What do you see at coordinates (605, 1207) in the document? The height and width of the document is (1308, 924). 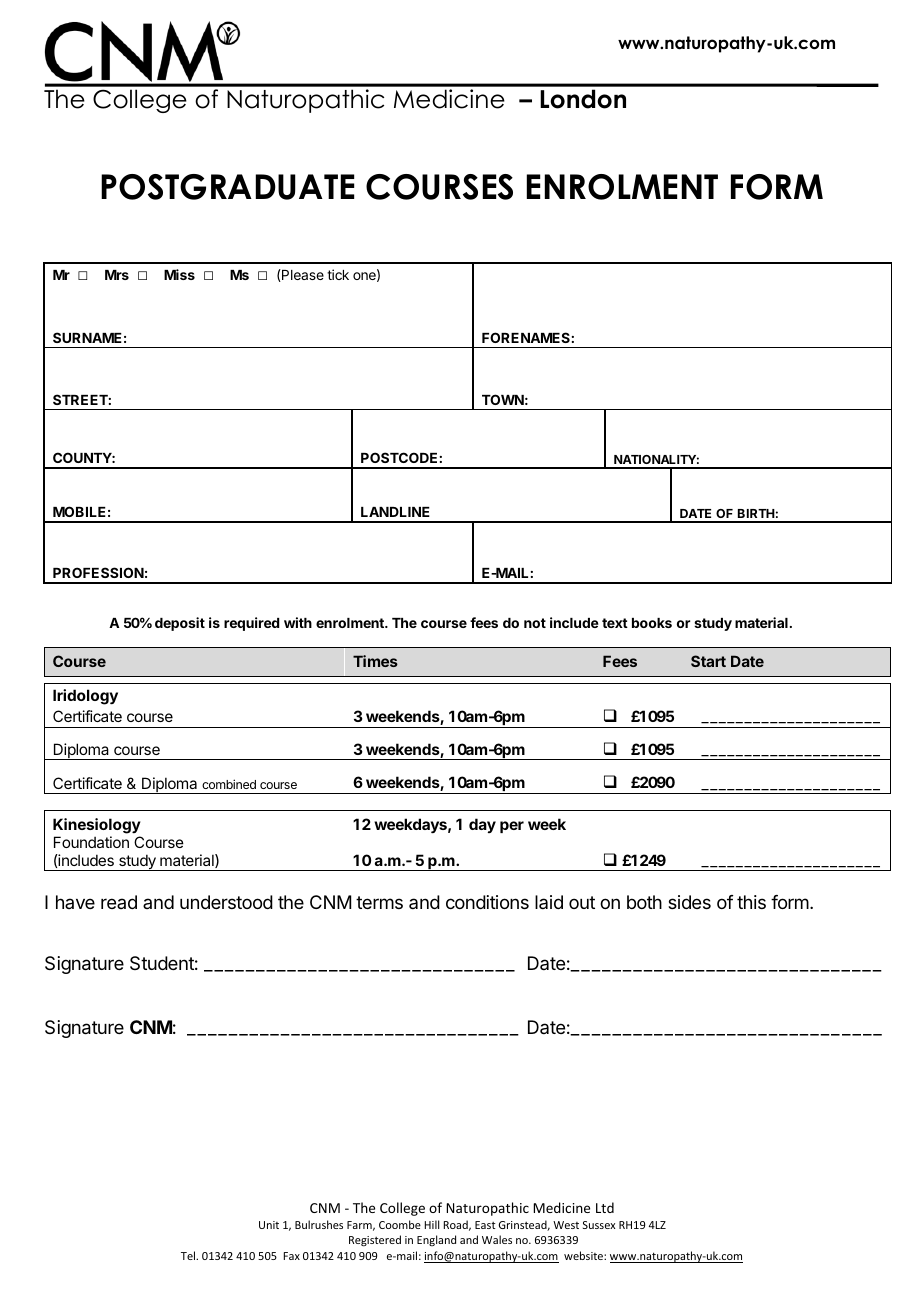 I see `Ltd` at bounding box center [605, 1207].
